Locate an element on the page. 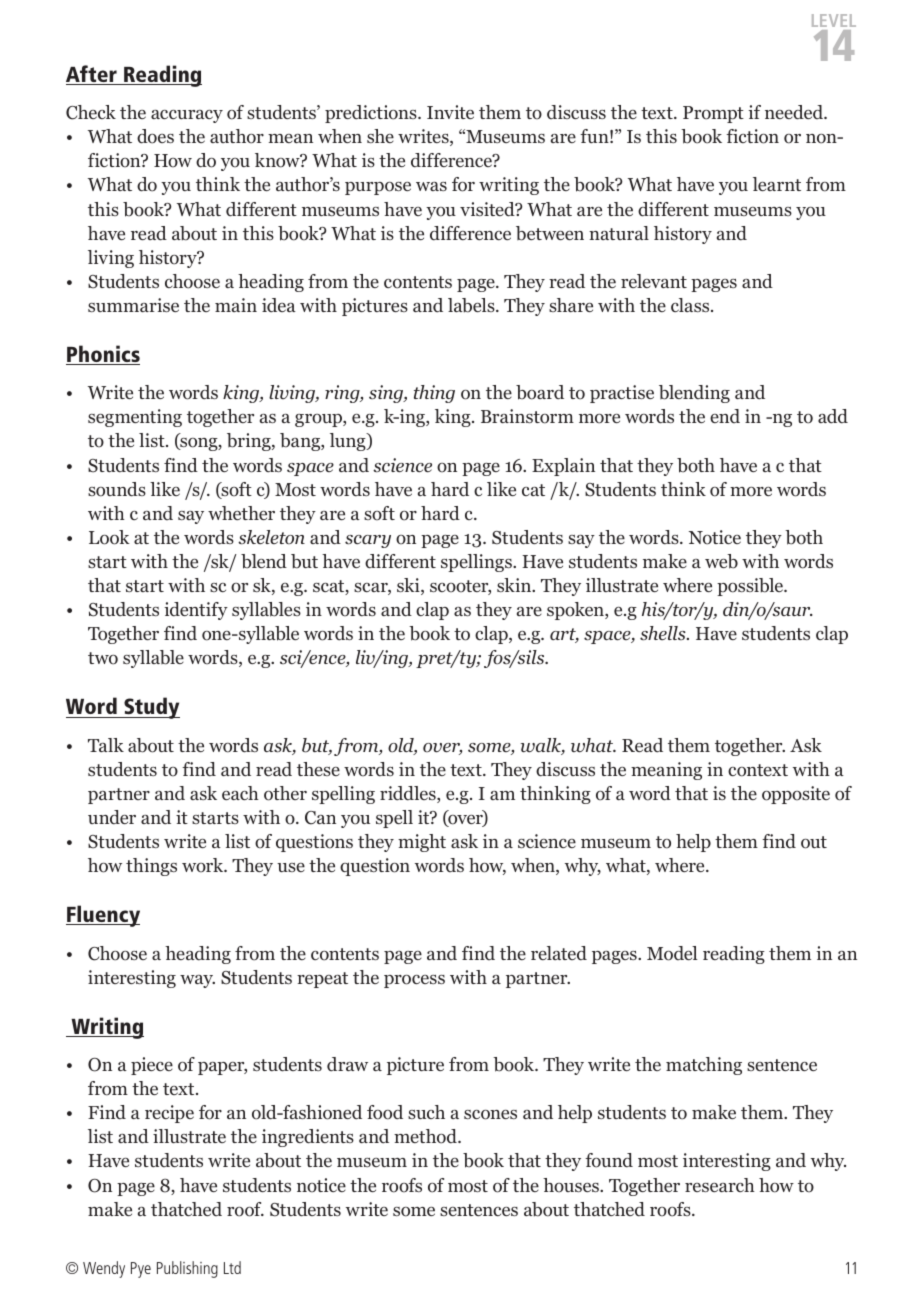 The height and width of the page is (1308, 924). Prompt is located at coordinates (713, 114).
